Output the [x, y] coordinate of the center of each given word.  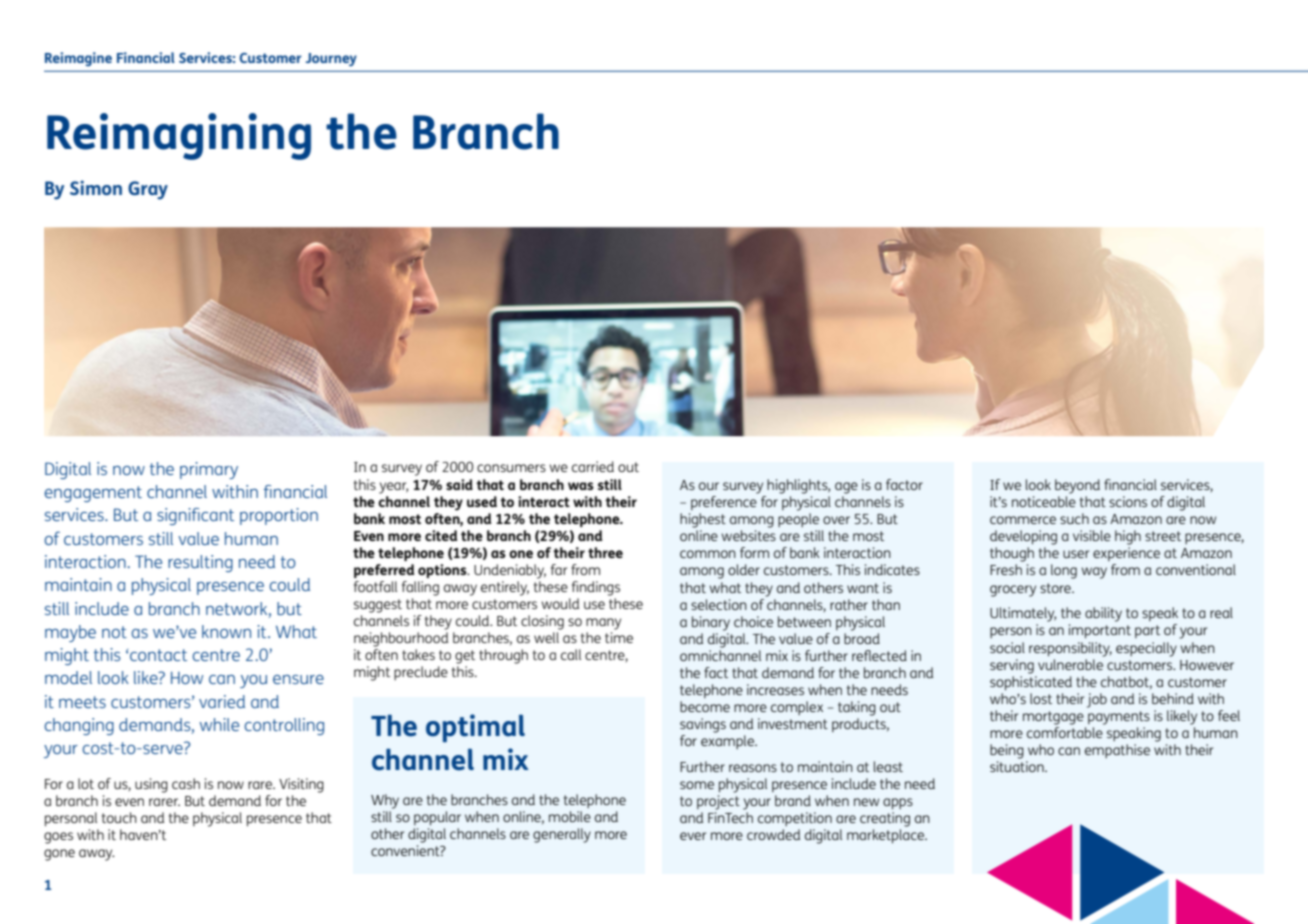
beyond [1077, 486]
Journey [331, 59]
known [226, 631]
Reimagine [78, 59]
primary [209, 470]
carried [593, 466]
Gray [148, 190]
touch [119, 817]
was [581, 486]
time [619, 637]
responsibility [1070, 649]
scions [1128, 501]
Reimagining [179, 136]
